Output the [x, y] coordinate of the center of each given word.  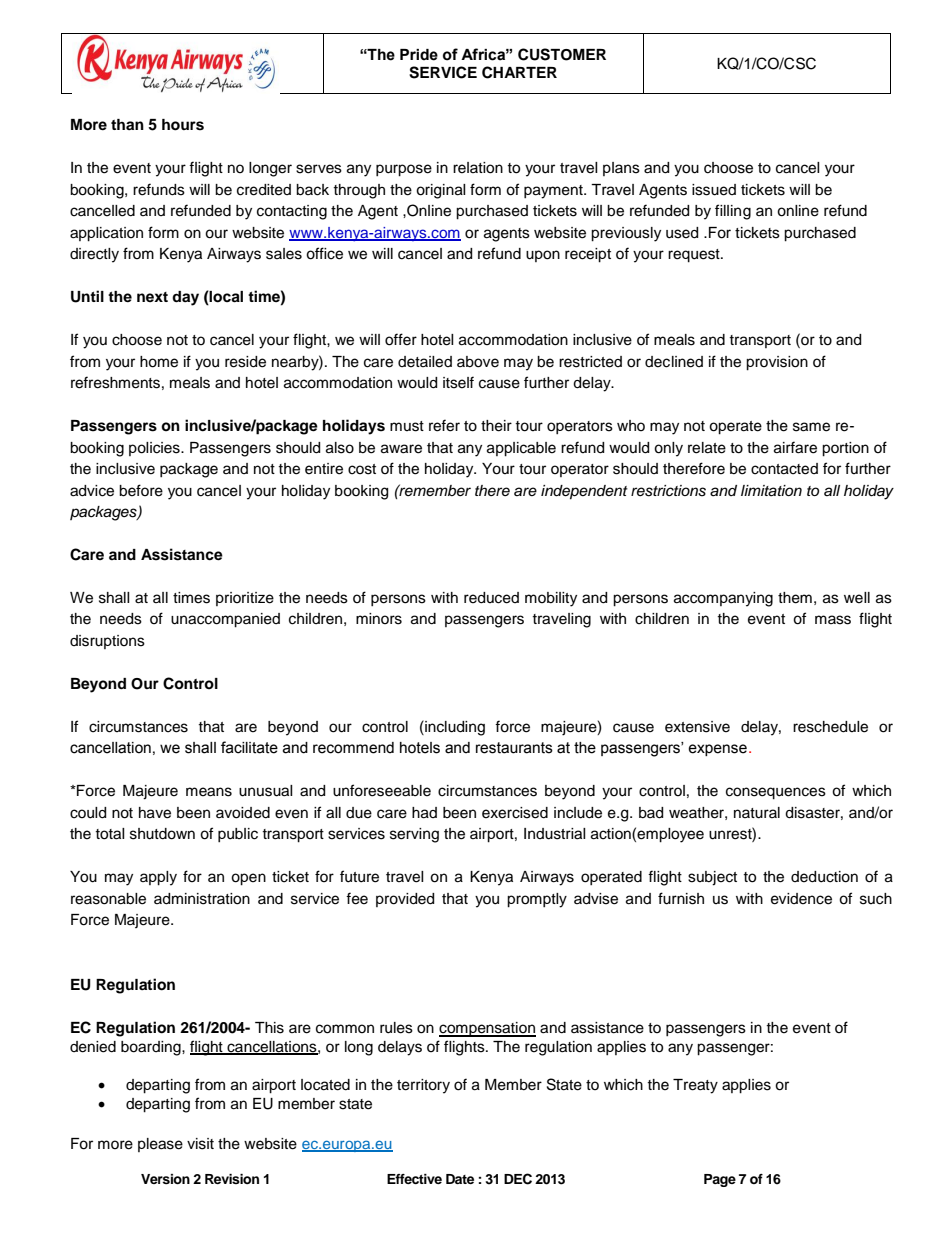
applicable [521, 449]
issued [714, 190]
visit [200, 1144]
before [141, 490]
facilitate [249, 747]
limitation [771, 491]
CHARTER [519, 72]
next [152, 297]
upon [543, 256]
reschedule [830, 727]
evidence [801, 899]
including [454, 728]
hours [183, 125]
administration [202, 899]
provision [777, 363]
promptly [537, 900]
